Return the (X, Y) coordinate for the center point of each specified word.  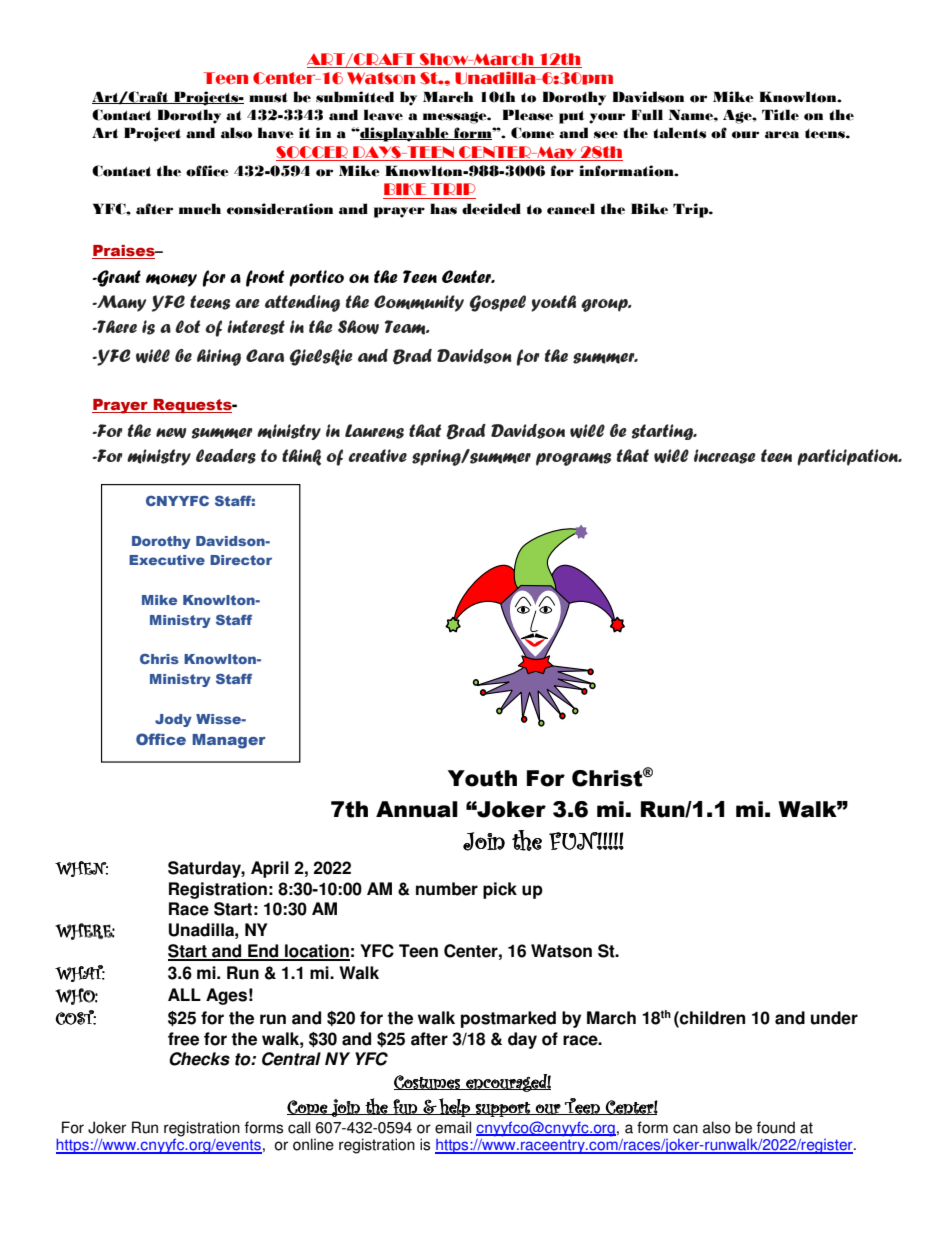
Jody (173, 720)
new (171, 433)
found (776, 1127)
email (453, 1127)
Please (527, 115)
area (782, 135)
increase (725, 456)
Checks (199, 1059)
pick (500, 890)
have (276, 133)
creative (377, 455)
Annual (417, 809)
